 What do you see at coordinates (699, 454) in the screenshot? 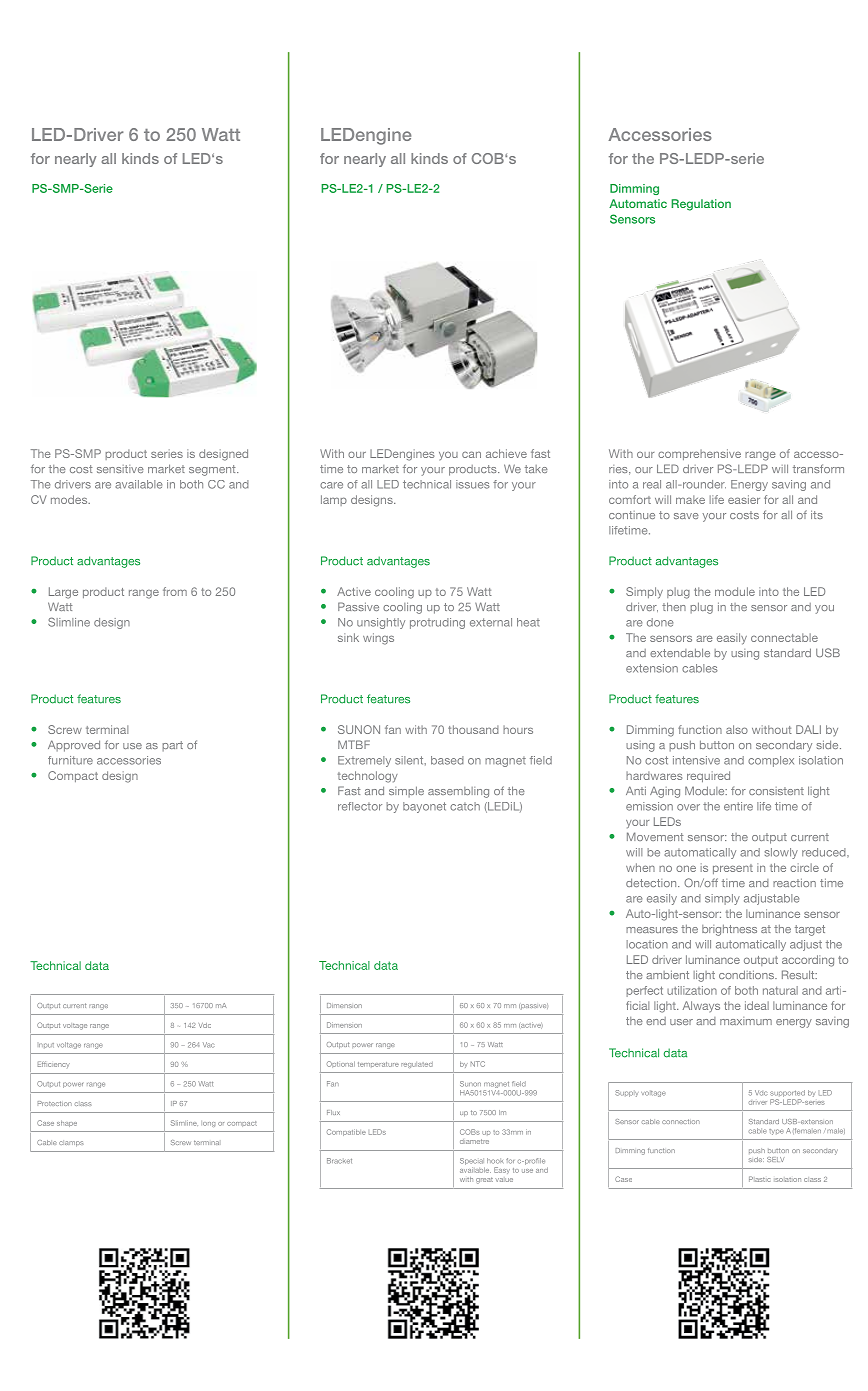
I see `comprehensive` at bounding box center [699, 454].
